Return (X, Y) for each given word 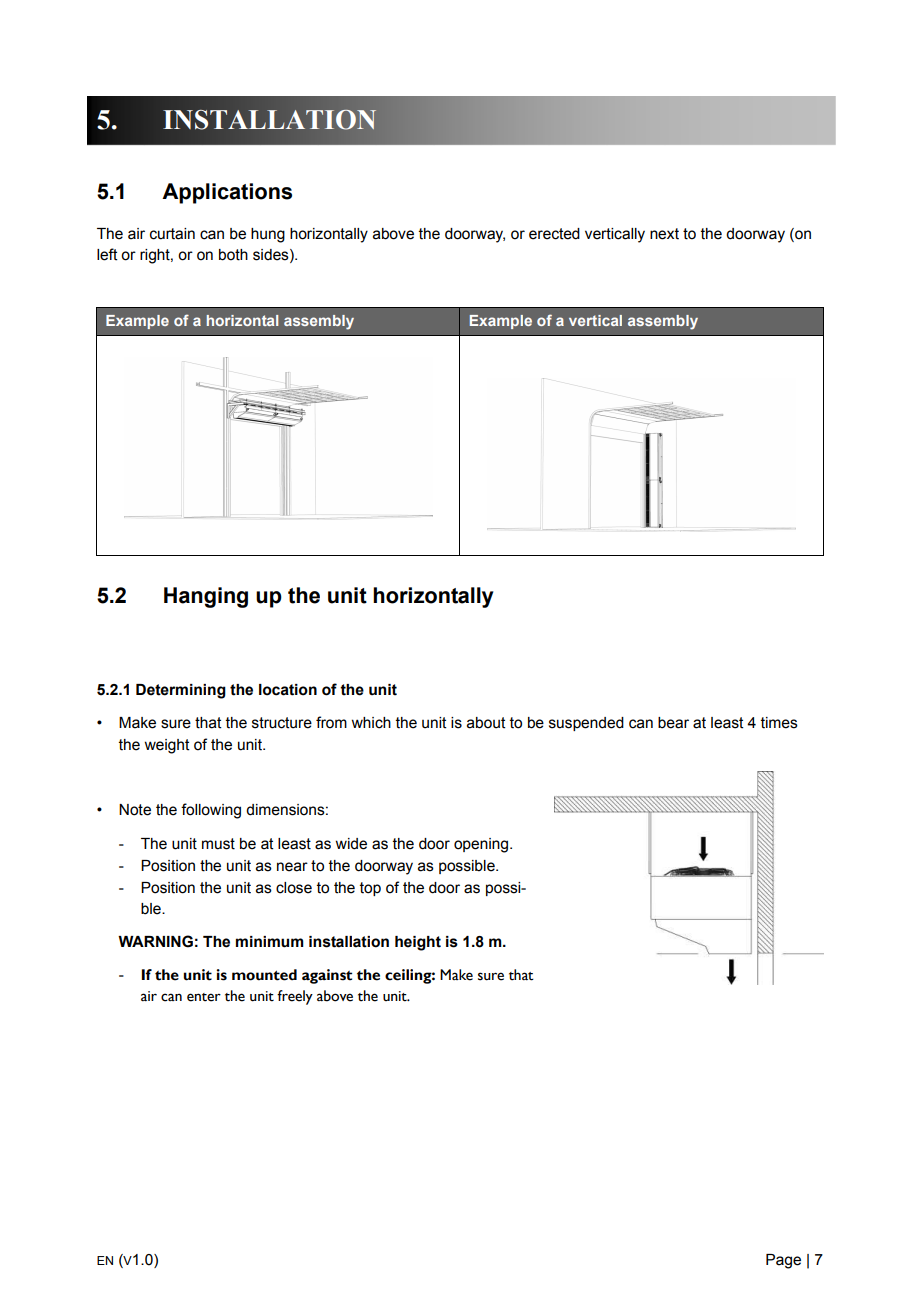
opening (482, 845)
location (288, 690)
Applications (227, 193)
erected (554, 234)
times (779, 723)
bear (673, 723)
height (418, 943)
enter (204, 997)
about (486, 723)
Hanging (206, 597)
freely (295, 997)
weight (167, 746)
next (664, 234)
